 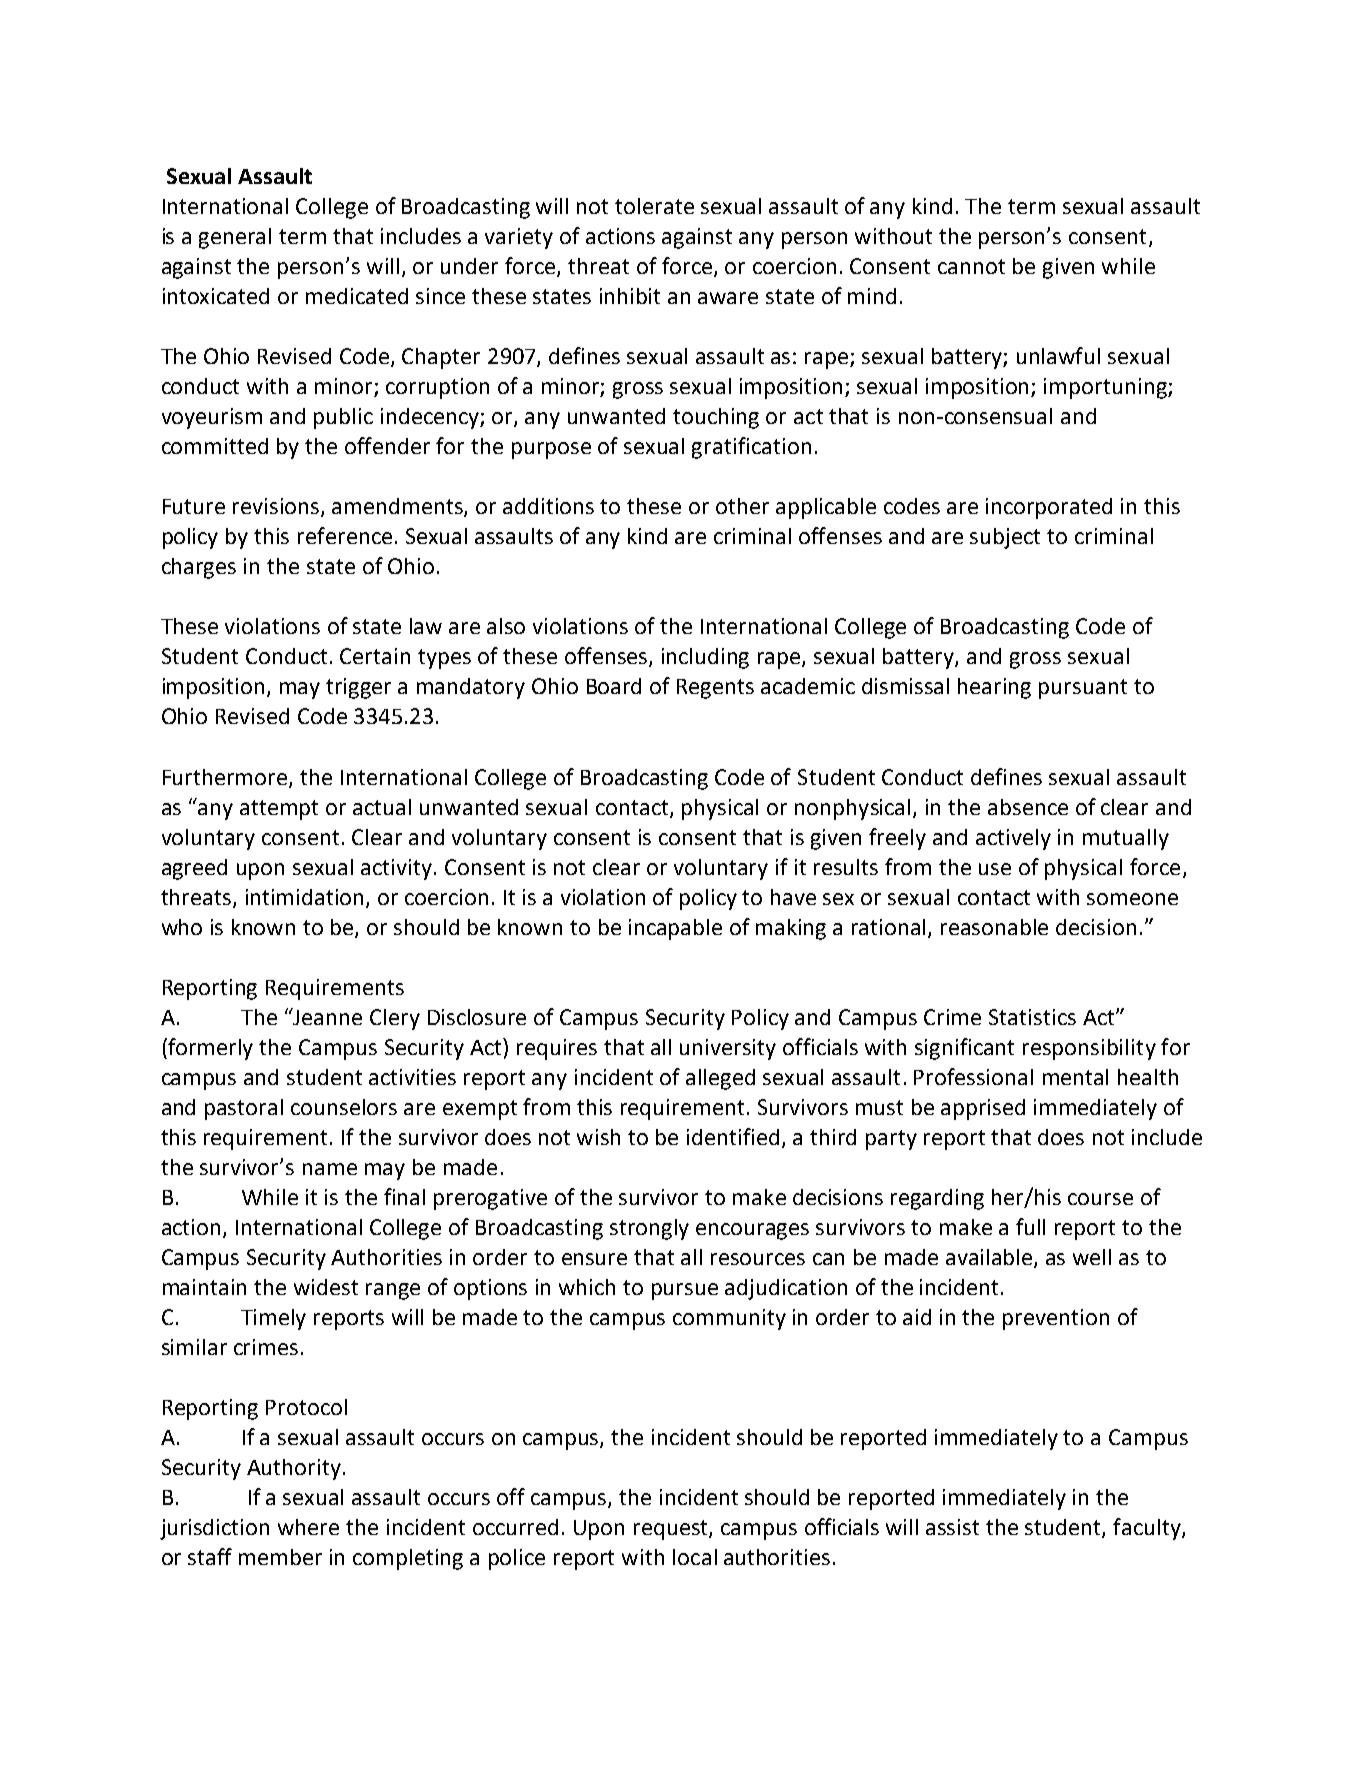 What do you see at coordinates (654, 206) in the screenshot?
I see `tolerate` at bounding box center [654, 206].
